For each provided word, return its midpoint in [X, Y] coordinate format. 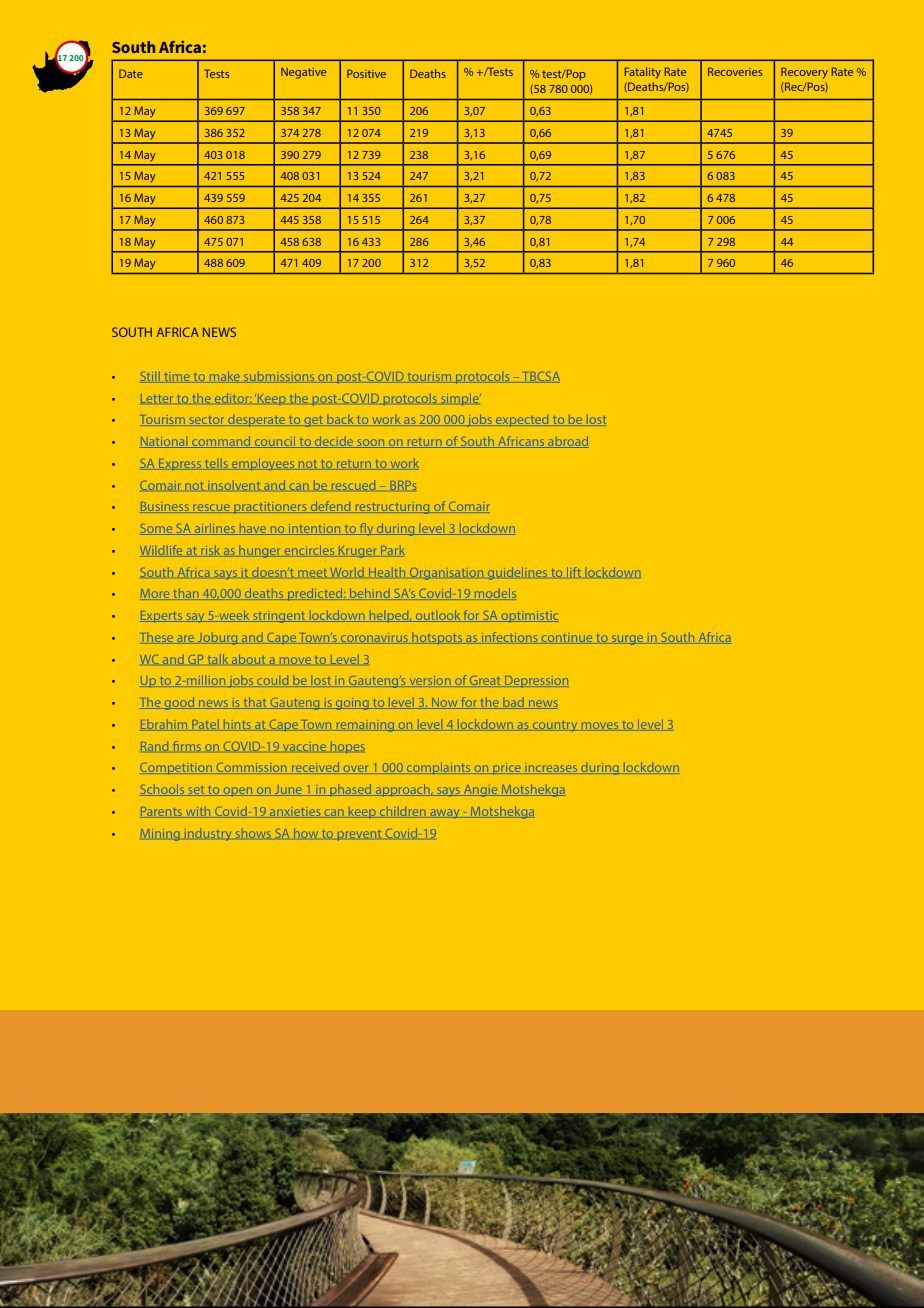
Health [387, 572]
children [403, 811]
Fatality [643, 73]
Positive [366, 73]
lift [574, 572]
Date [131, 73]
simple [461, 399]
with [198, 811]
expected [522, 421]
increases [551, 767]
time [177, 376]
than [186, 593]
